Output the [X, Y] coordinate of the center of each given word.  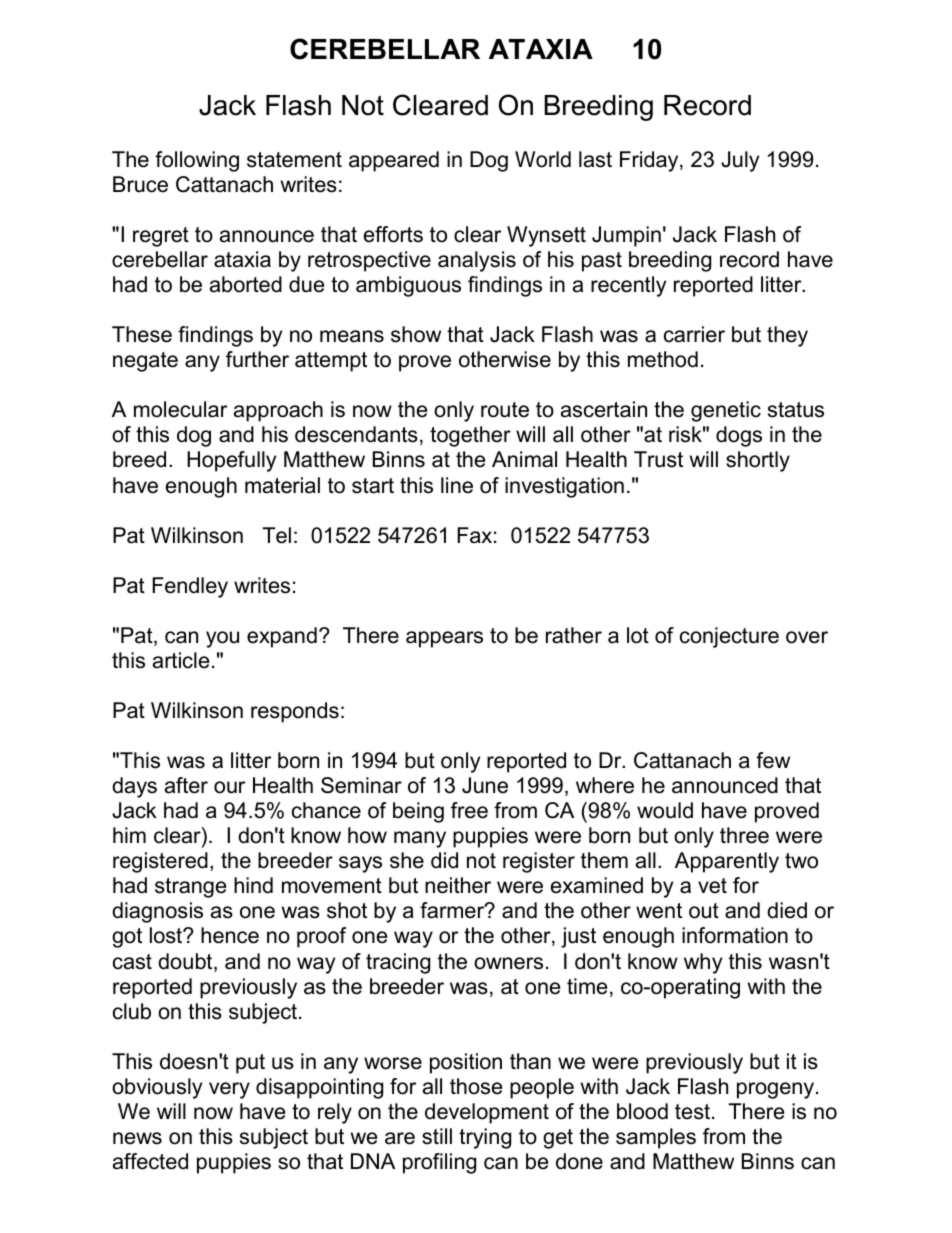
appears [444, 639]
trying [485, 1138]
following [197, 161]
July [740, 161]
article [181, 660]
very [229, 1090]
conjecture [729, 637]
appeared [394, 161]
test [692, 1112]
